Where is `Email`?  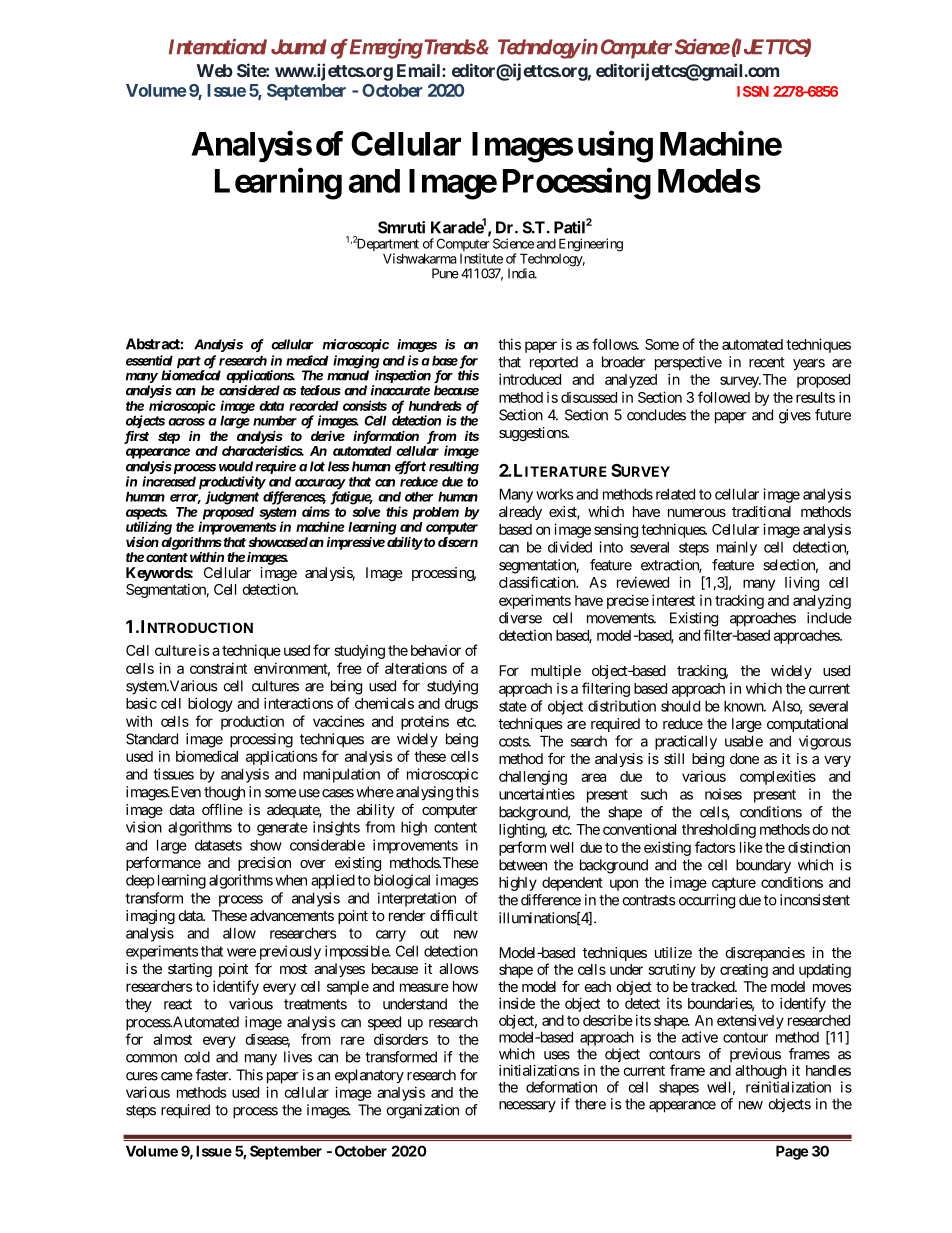
Email is located at coordinates (420, 70).
